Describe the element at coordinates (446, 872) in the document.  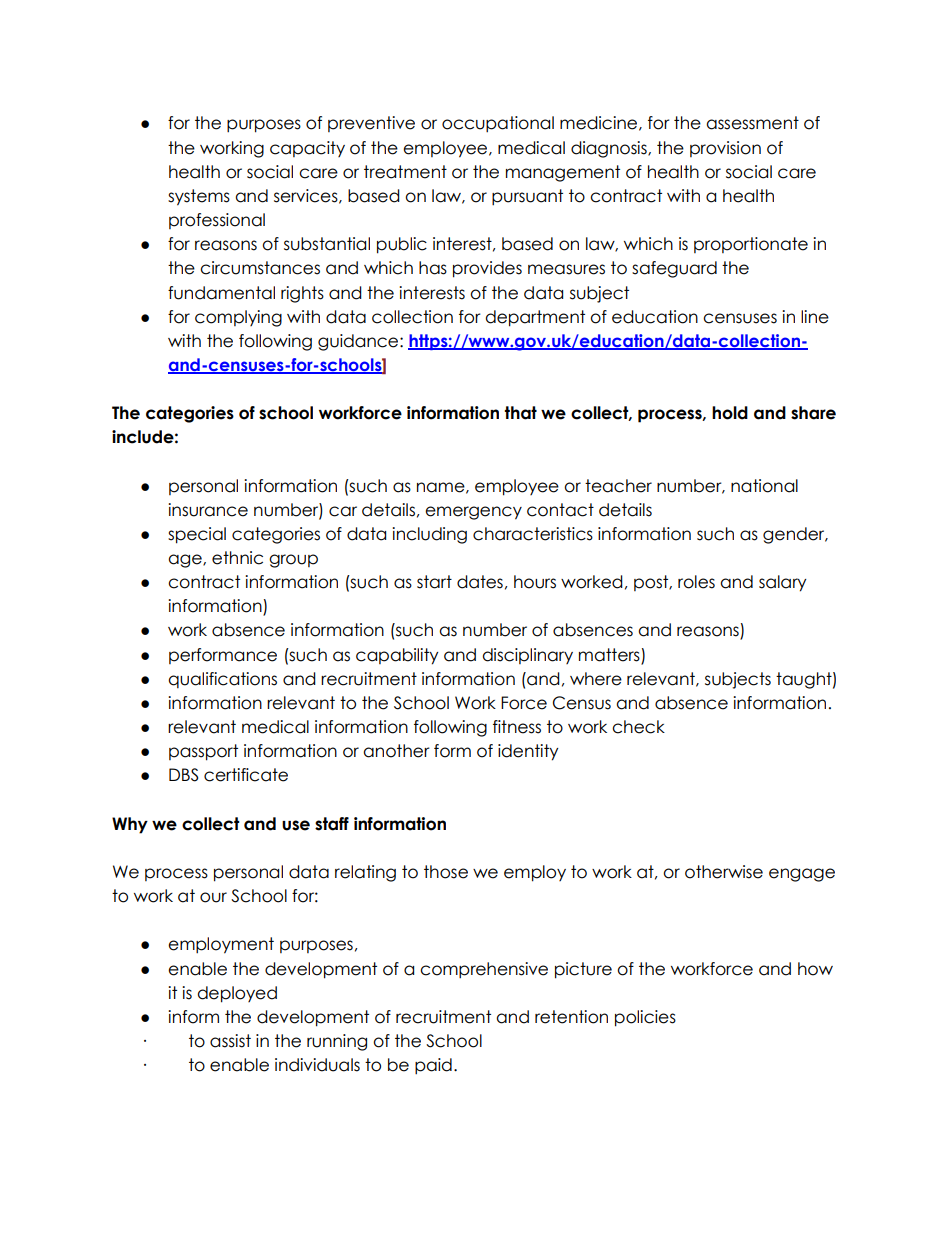
I see `those` at that location.
